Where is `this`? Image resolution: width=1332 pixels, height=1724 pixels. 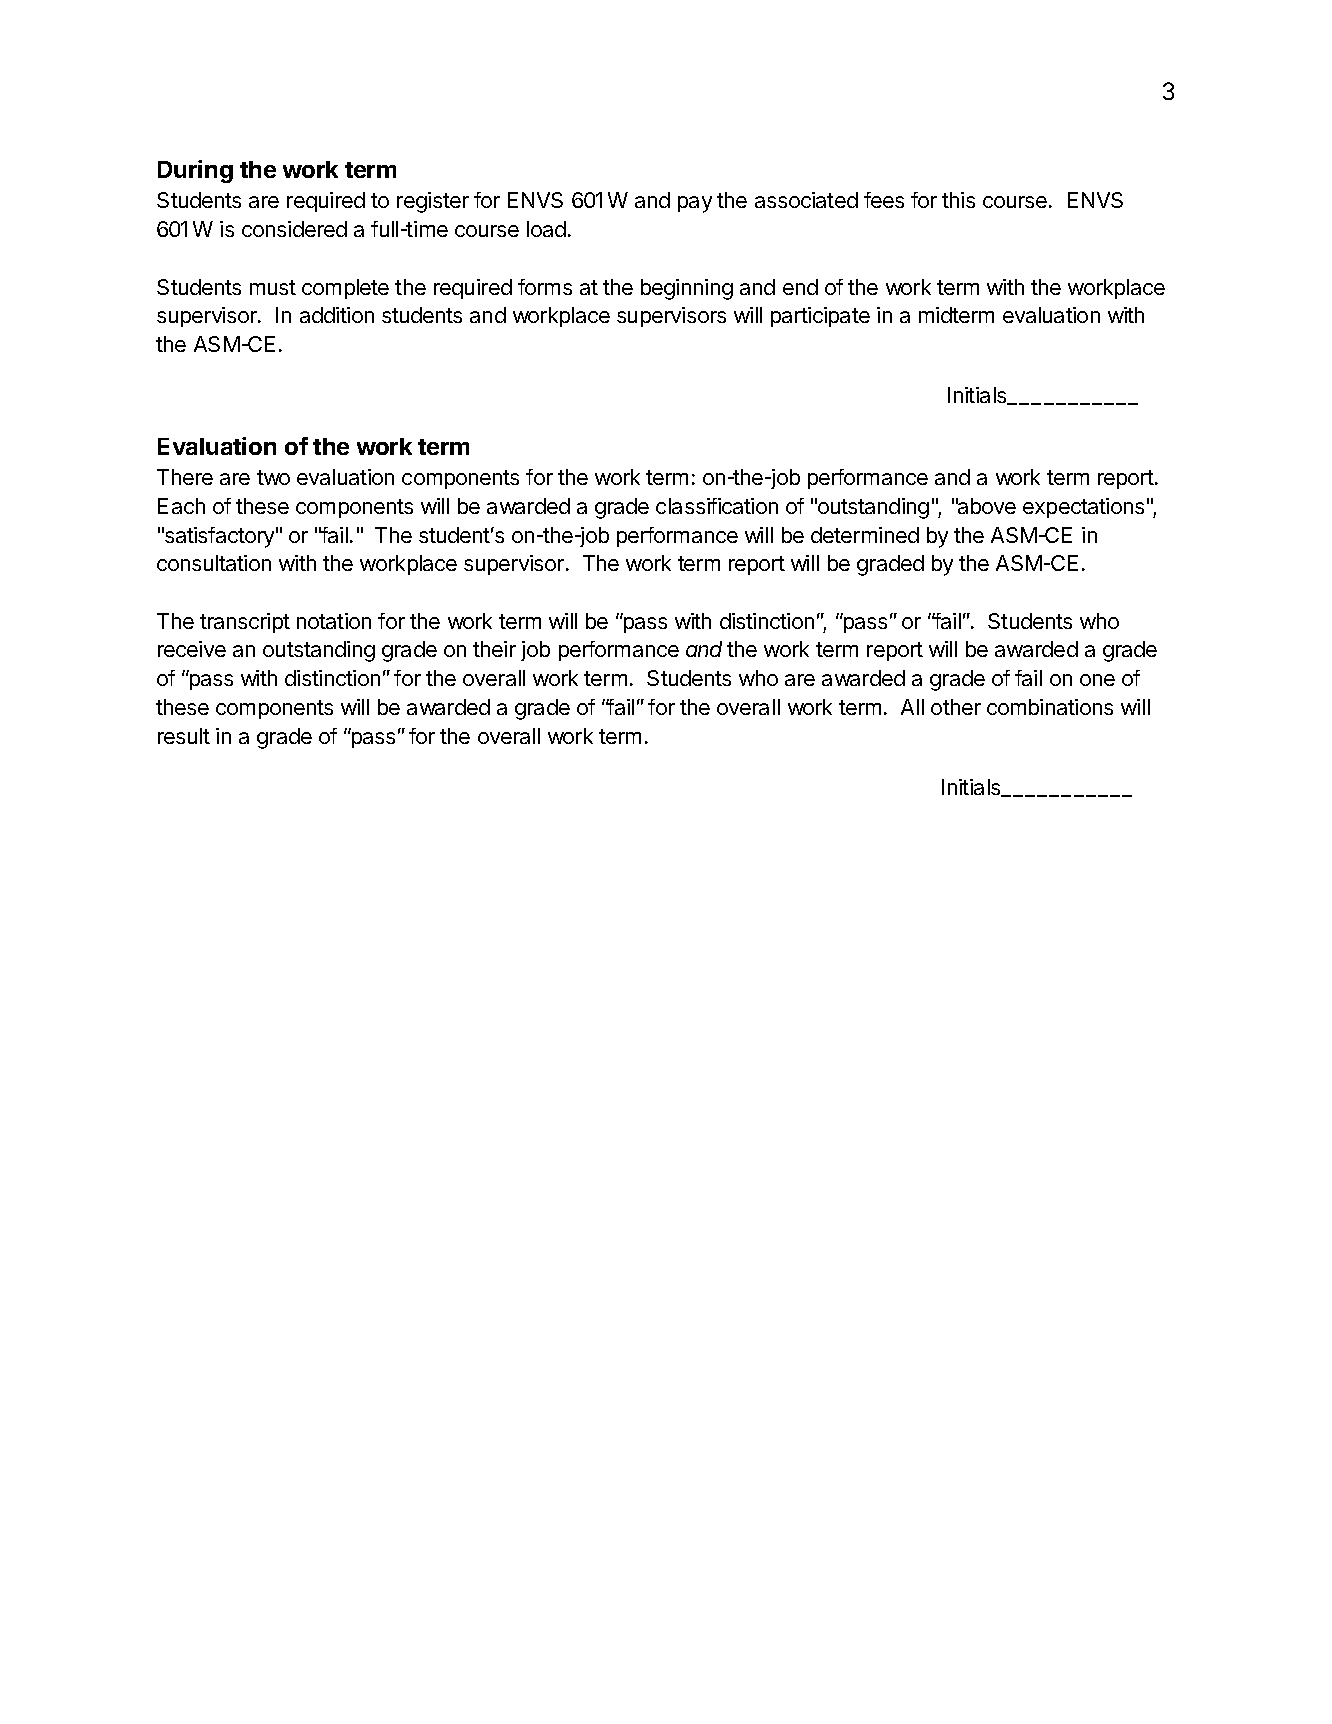
this is located at coordinates (958, 200).
